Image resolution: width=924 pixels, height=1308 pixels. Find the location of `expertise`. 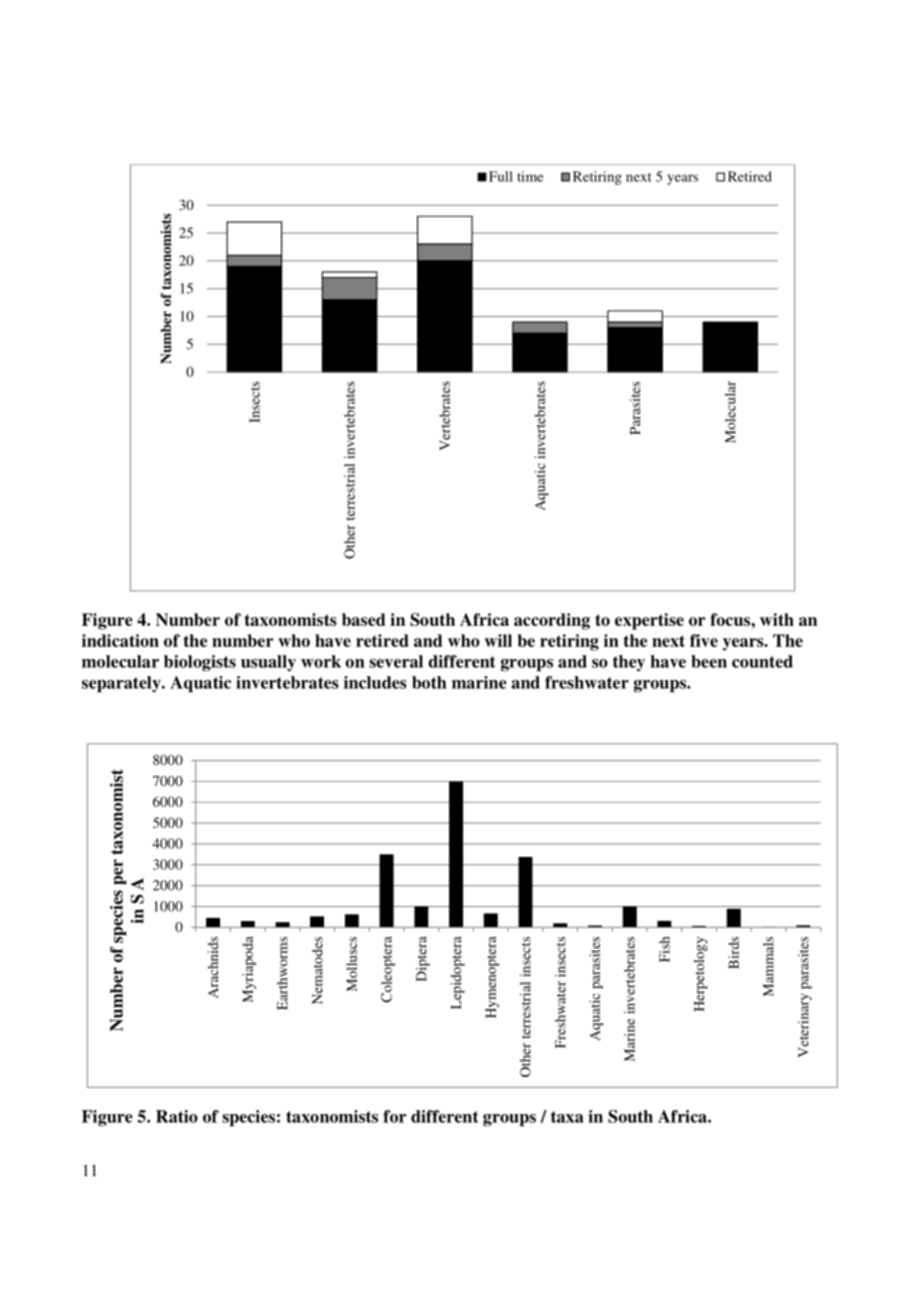

expertise is located at coordinates (649, 621).
